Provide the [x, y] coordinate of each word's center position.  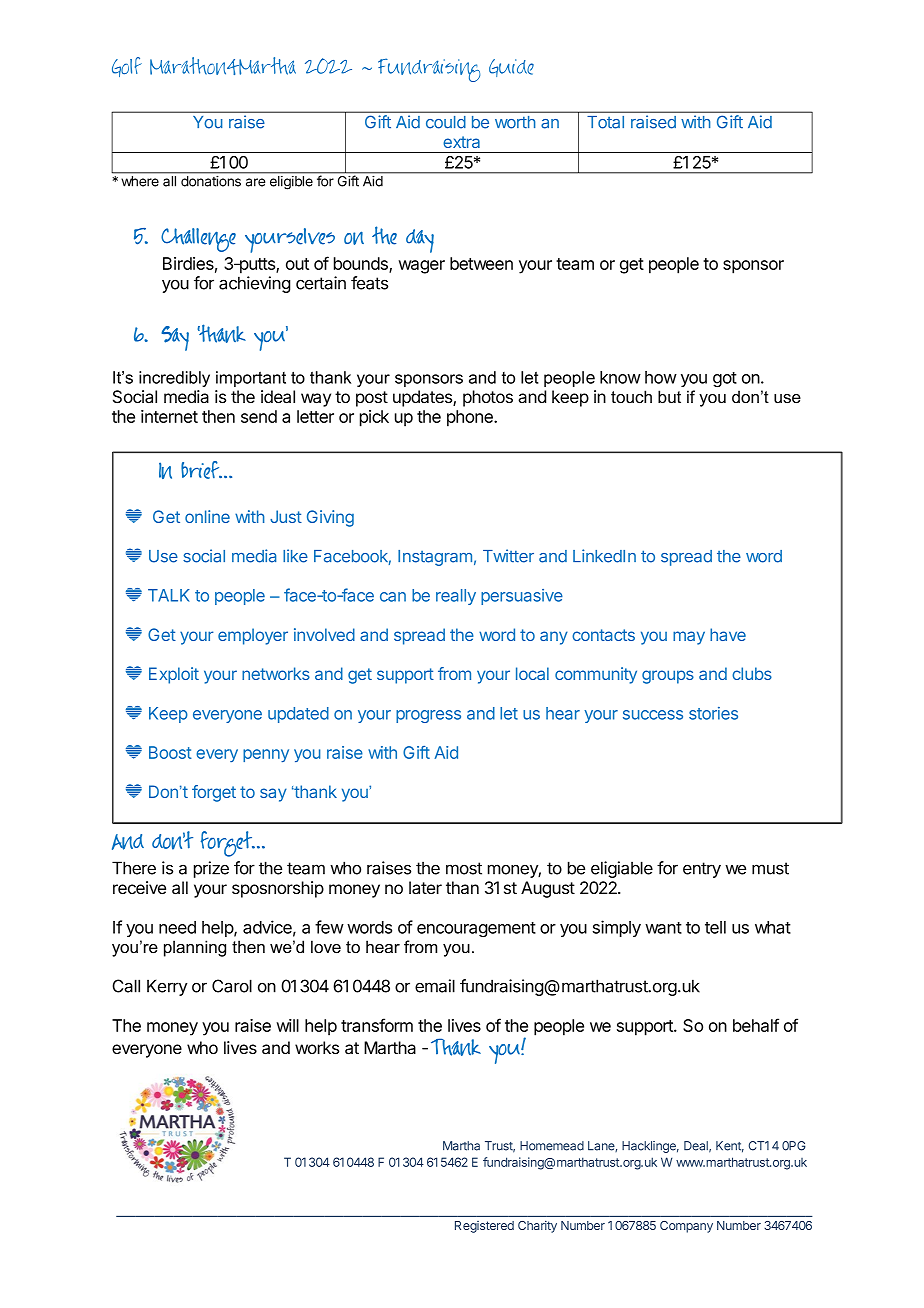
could [446, 122]
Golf [127, 67]
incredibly [174, 379]
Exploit [174, 675]
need [177, 927]
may [689, 638]
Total [605, 122]
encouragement [476, 929]
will [287, 1025]
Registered [484, 1227]
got [725, 379]
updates [423, 398]
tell [715, 927]
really [456, 597]
